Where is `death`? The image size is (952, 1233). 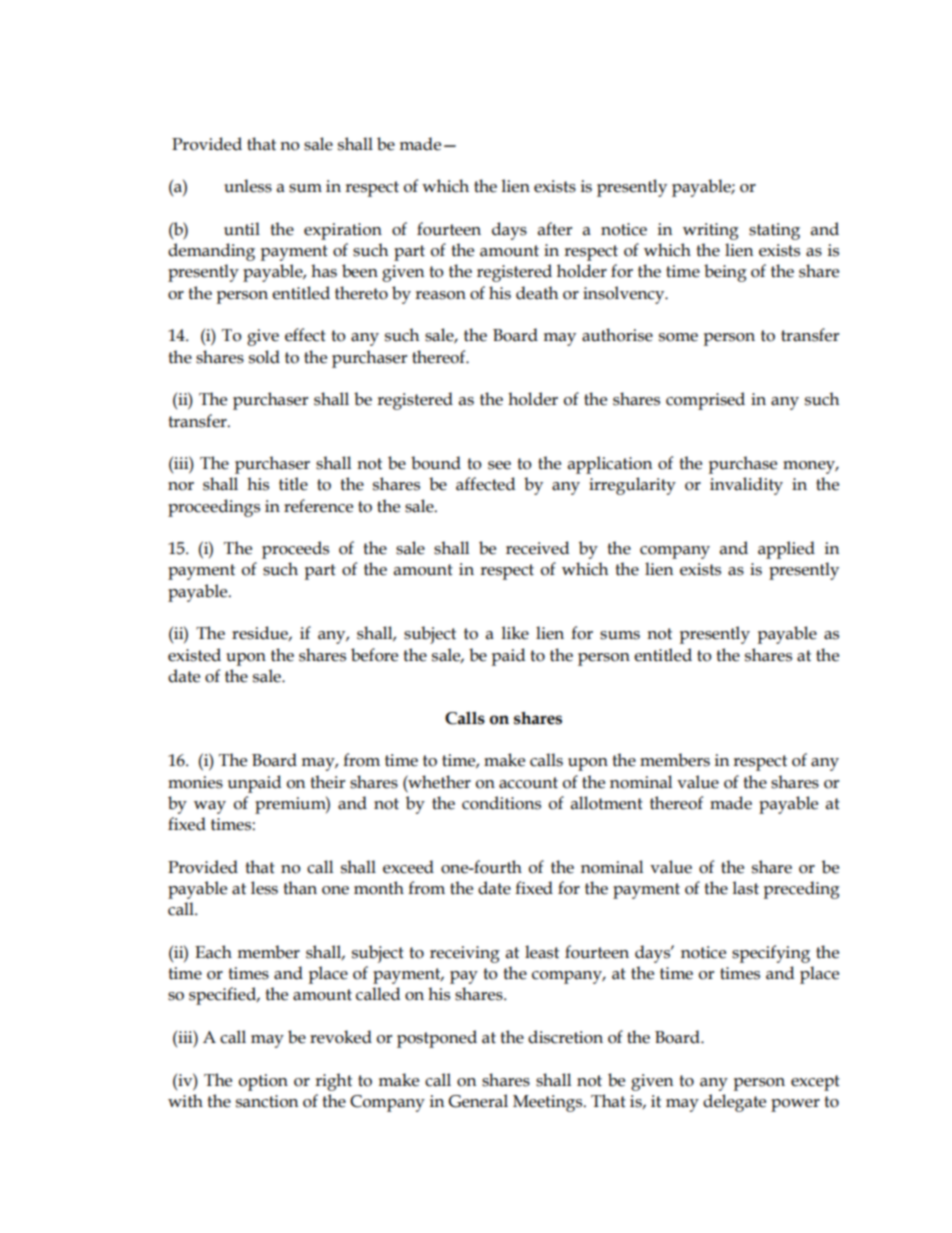 death is located at coordinates (537, 293).
